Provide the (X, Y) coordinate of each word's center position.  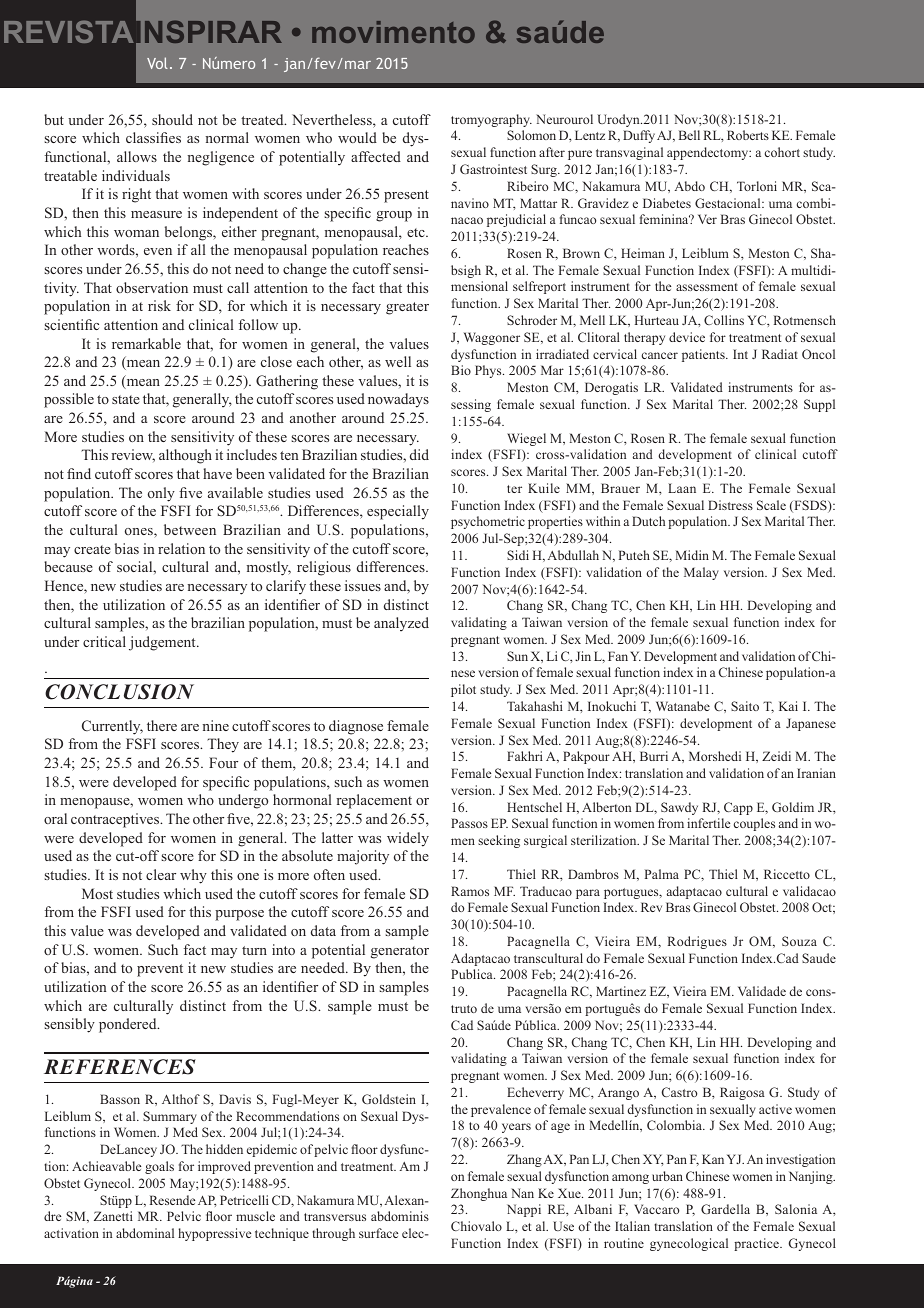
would (357, 137)
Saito (745, 706)
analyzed (401, 624)
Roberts (748, 135)
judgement (163, 643)
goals (159, 1167)
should (172, 119)
